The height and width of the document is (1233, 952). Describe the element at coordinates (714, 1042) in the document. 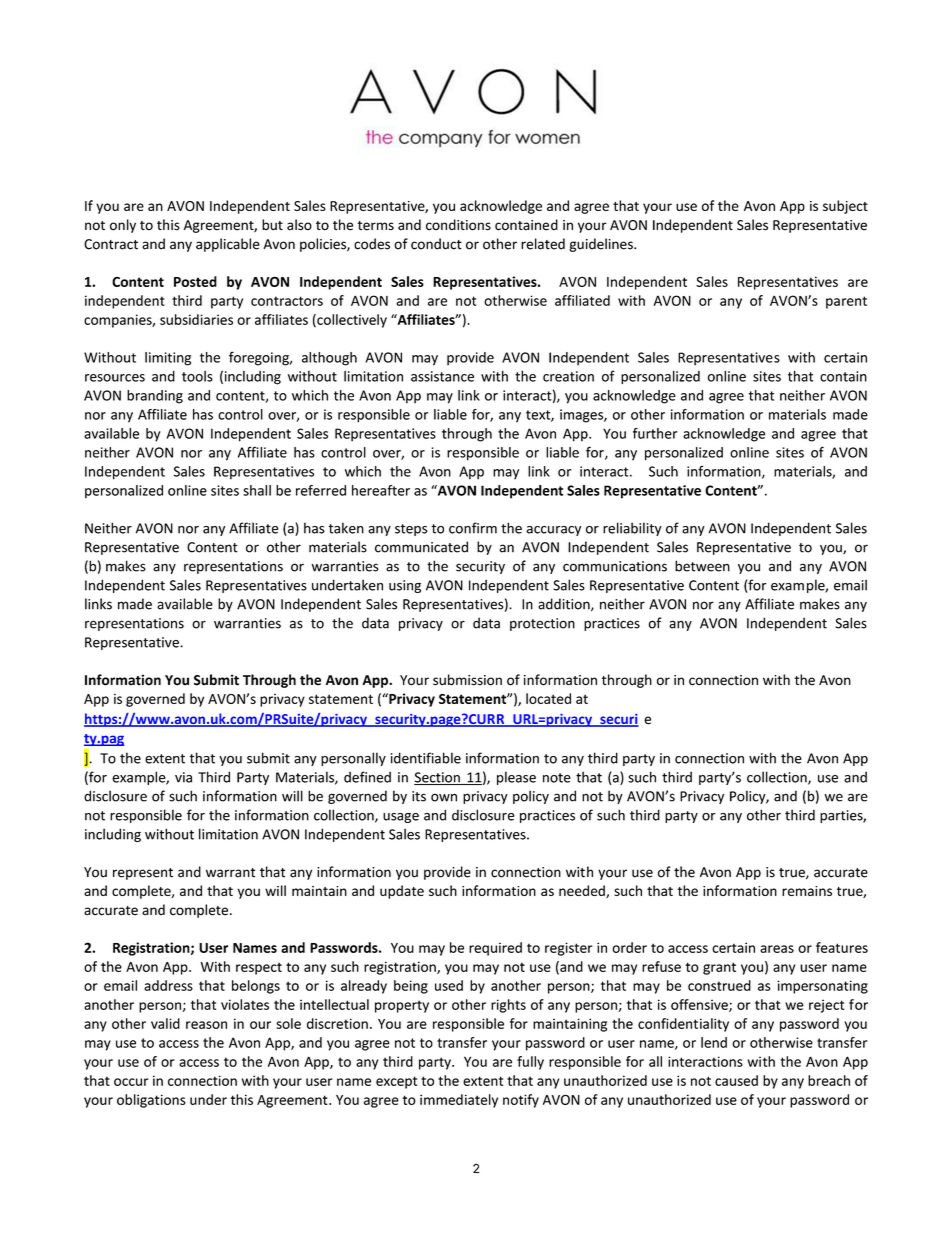

I see `lend` at that location.
